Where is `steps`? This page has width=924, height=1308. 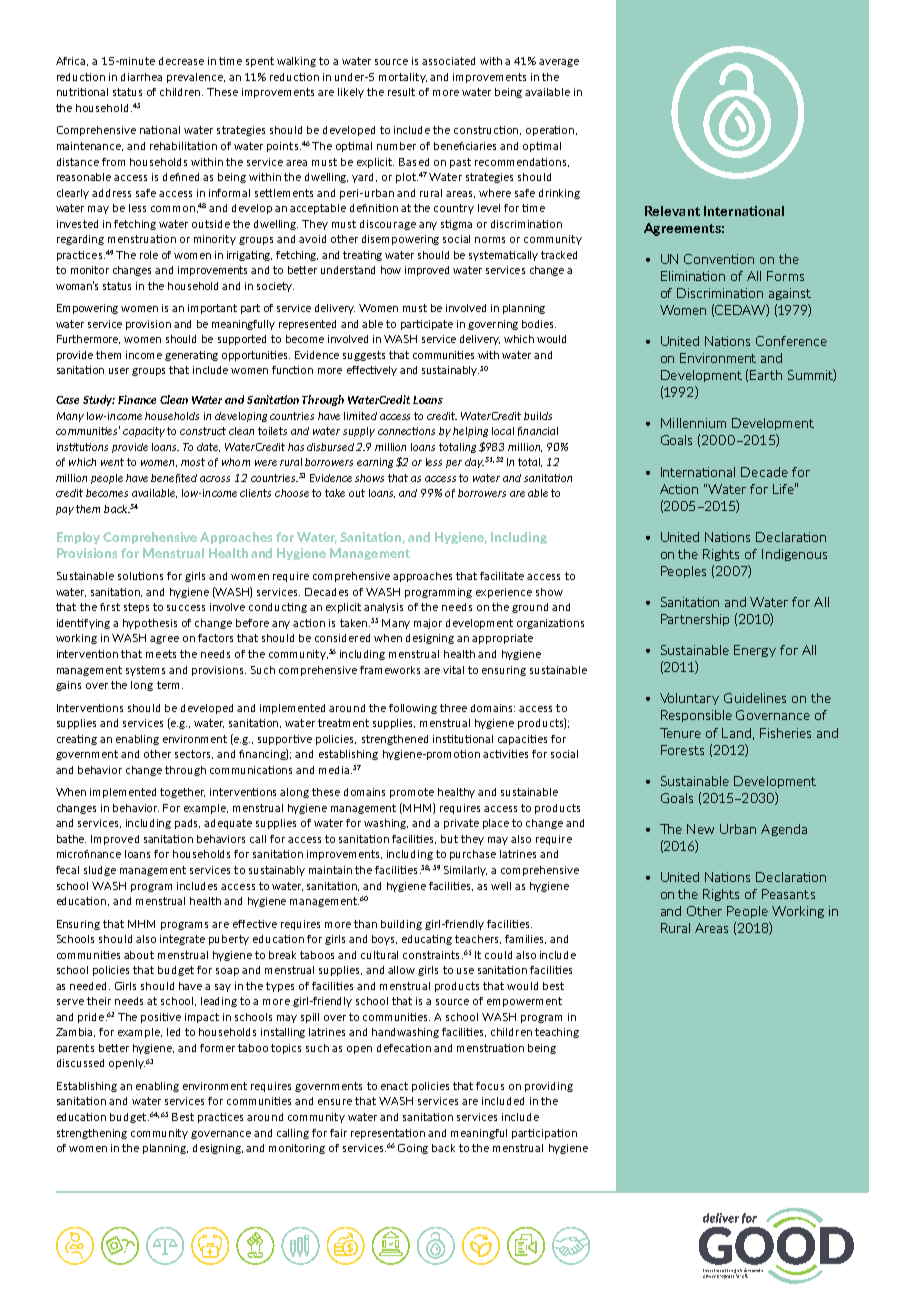
steps is located at coordinates (136, 608).
